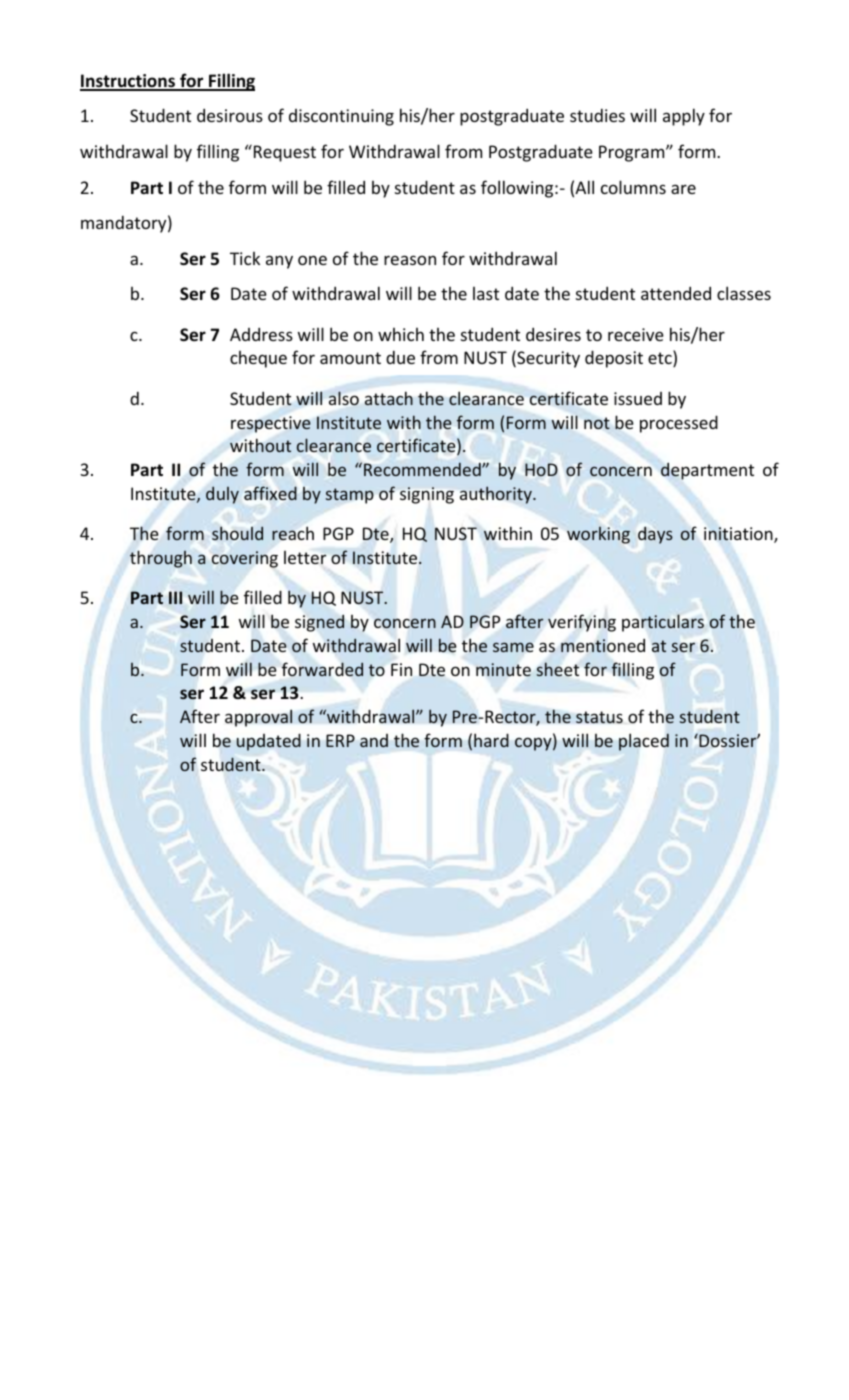 The width and height of the page is (849, 1400). I want to click on reason, so click(410, 260).
